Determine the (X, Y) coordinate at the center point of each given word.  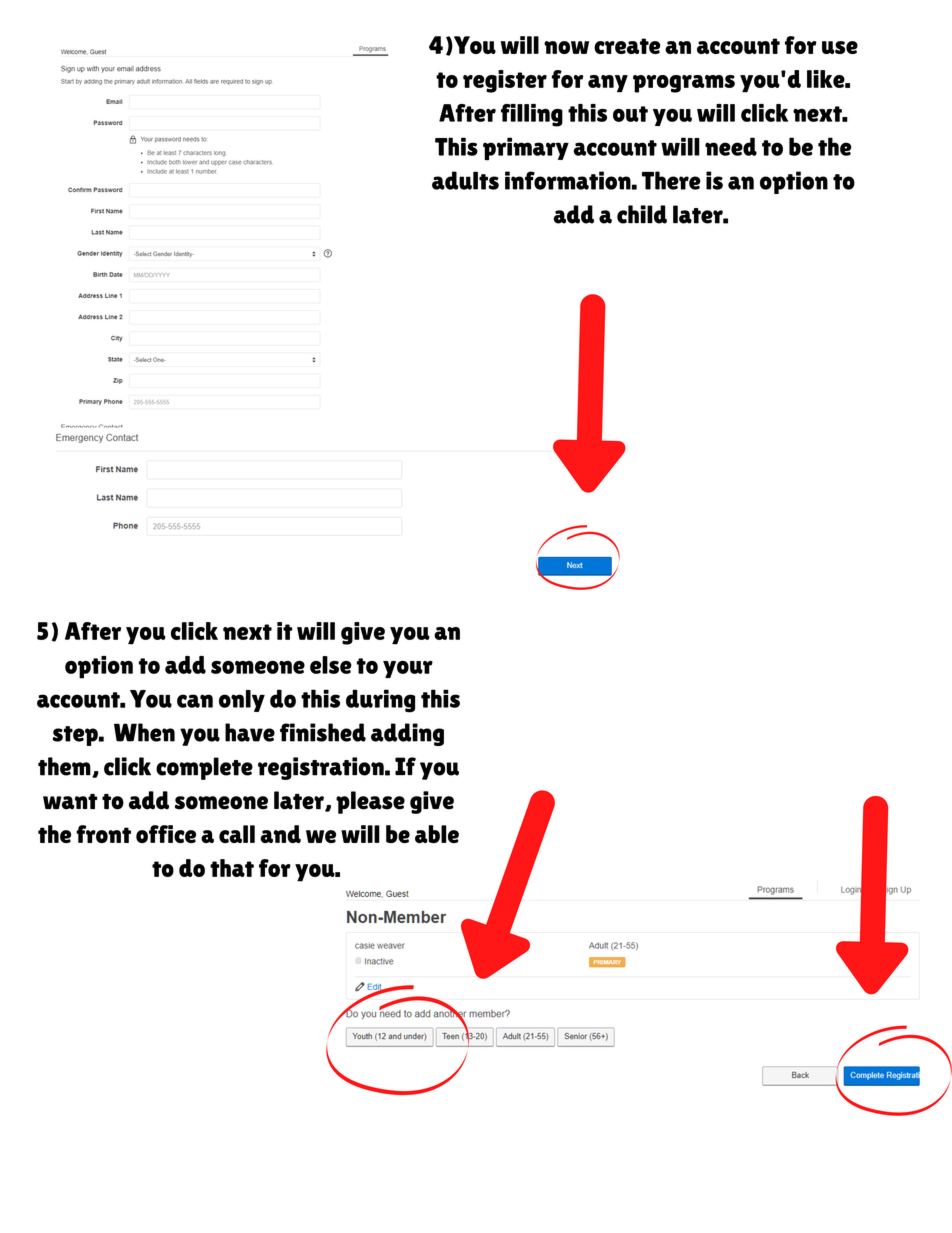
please (370, 802)
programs (684, 84)
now (566, 47)
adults (465, 180)
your (408, 669)
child (642, 214)
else (331, 665)
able (437, 834)
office (166, 834)
